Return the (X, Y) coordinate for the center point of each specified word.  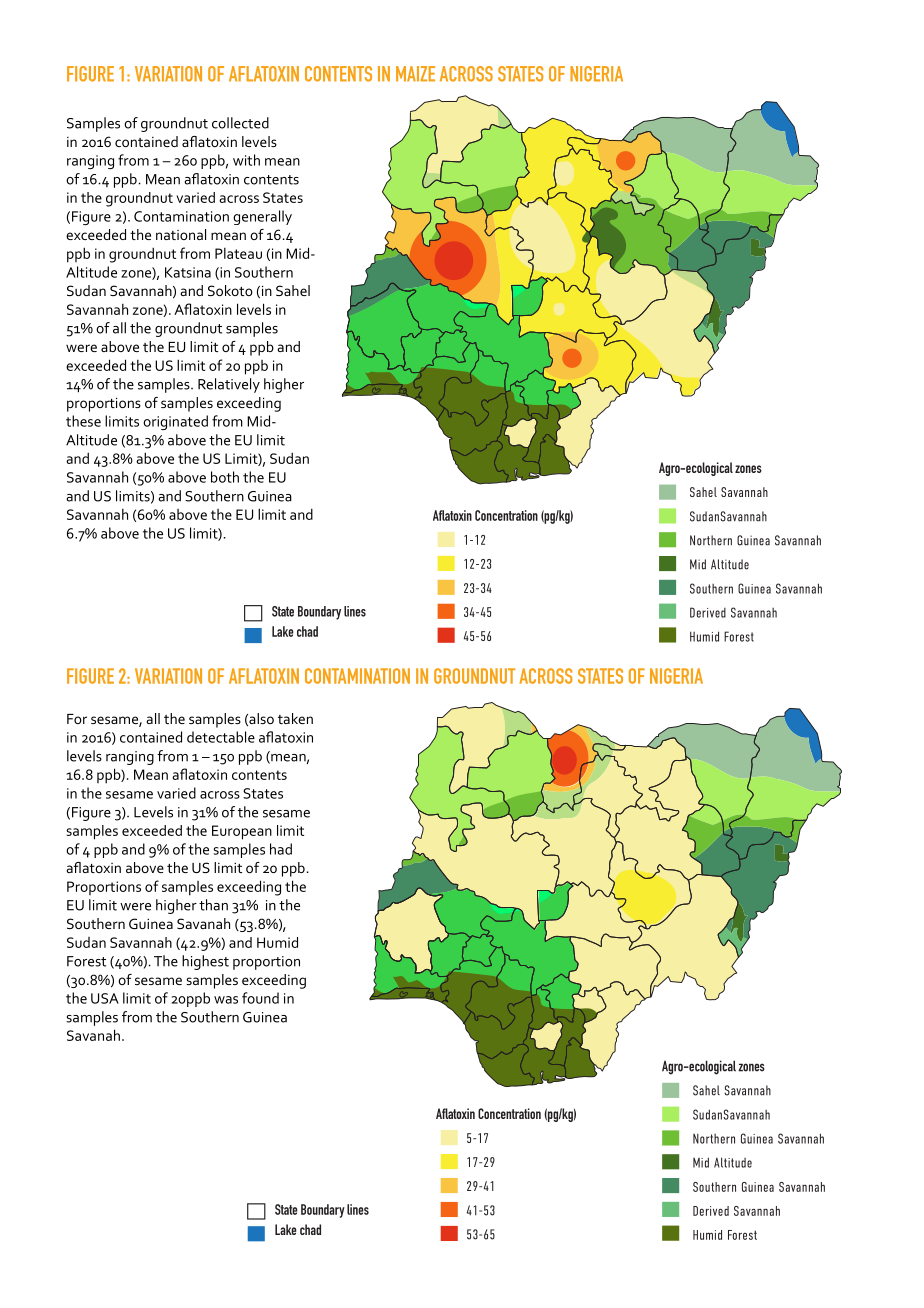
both (225, 477)
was (226, 1000)
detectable (221, 737)
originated (175, 422)
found (260, 998)
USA (105, 998)
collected (240, 123)
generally (262, 217)
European (242, 832)
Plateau (238, 253)
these (83, 421)
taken (295, 718)
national (181, 234)
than (213, 905)
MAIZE (415, 74)
